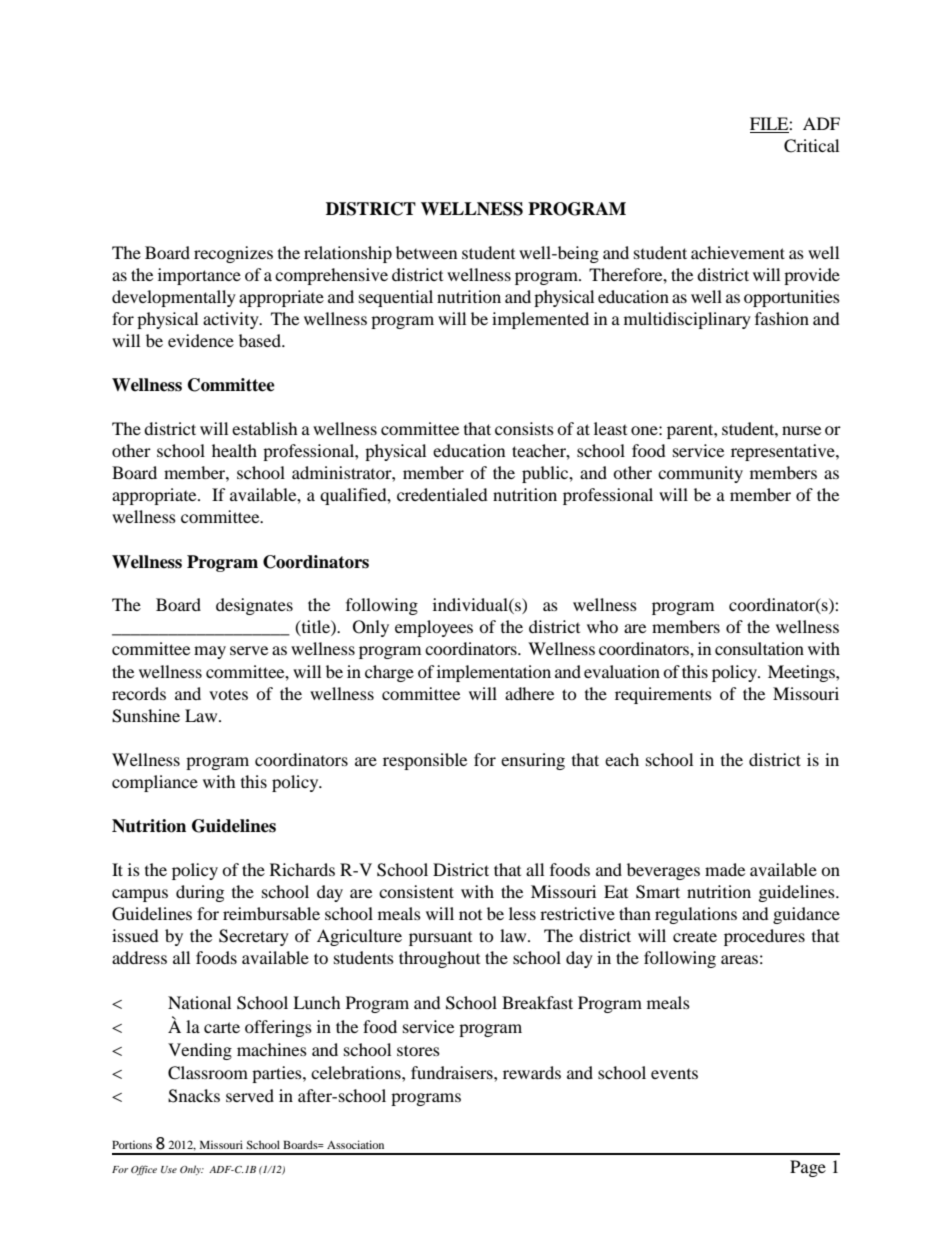  What do you see at coordinates (725, 869) in the document?
I see `made` at bounding box center [725, 869].
